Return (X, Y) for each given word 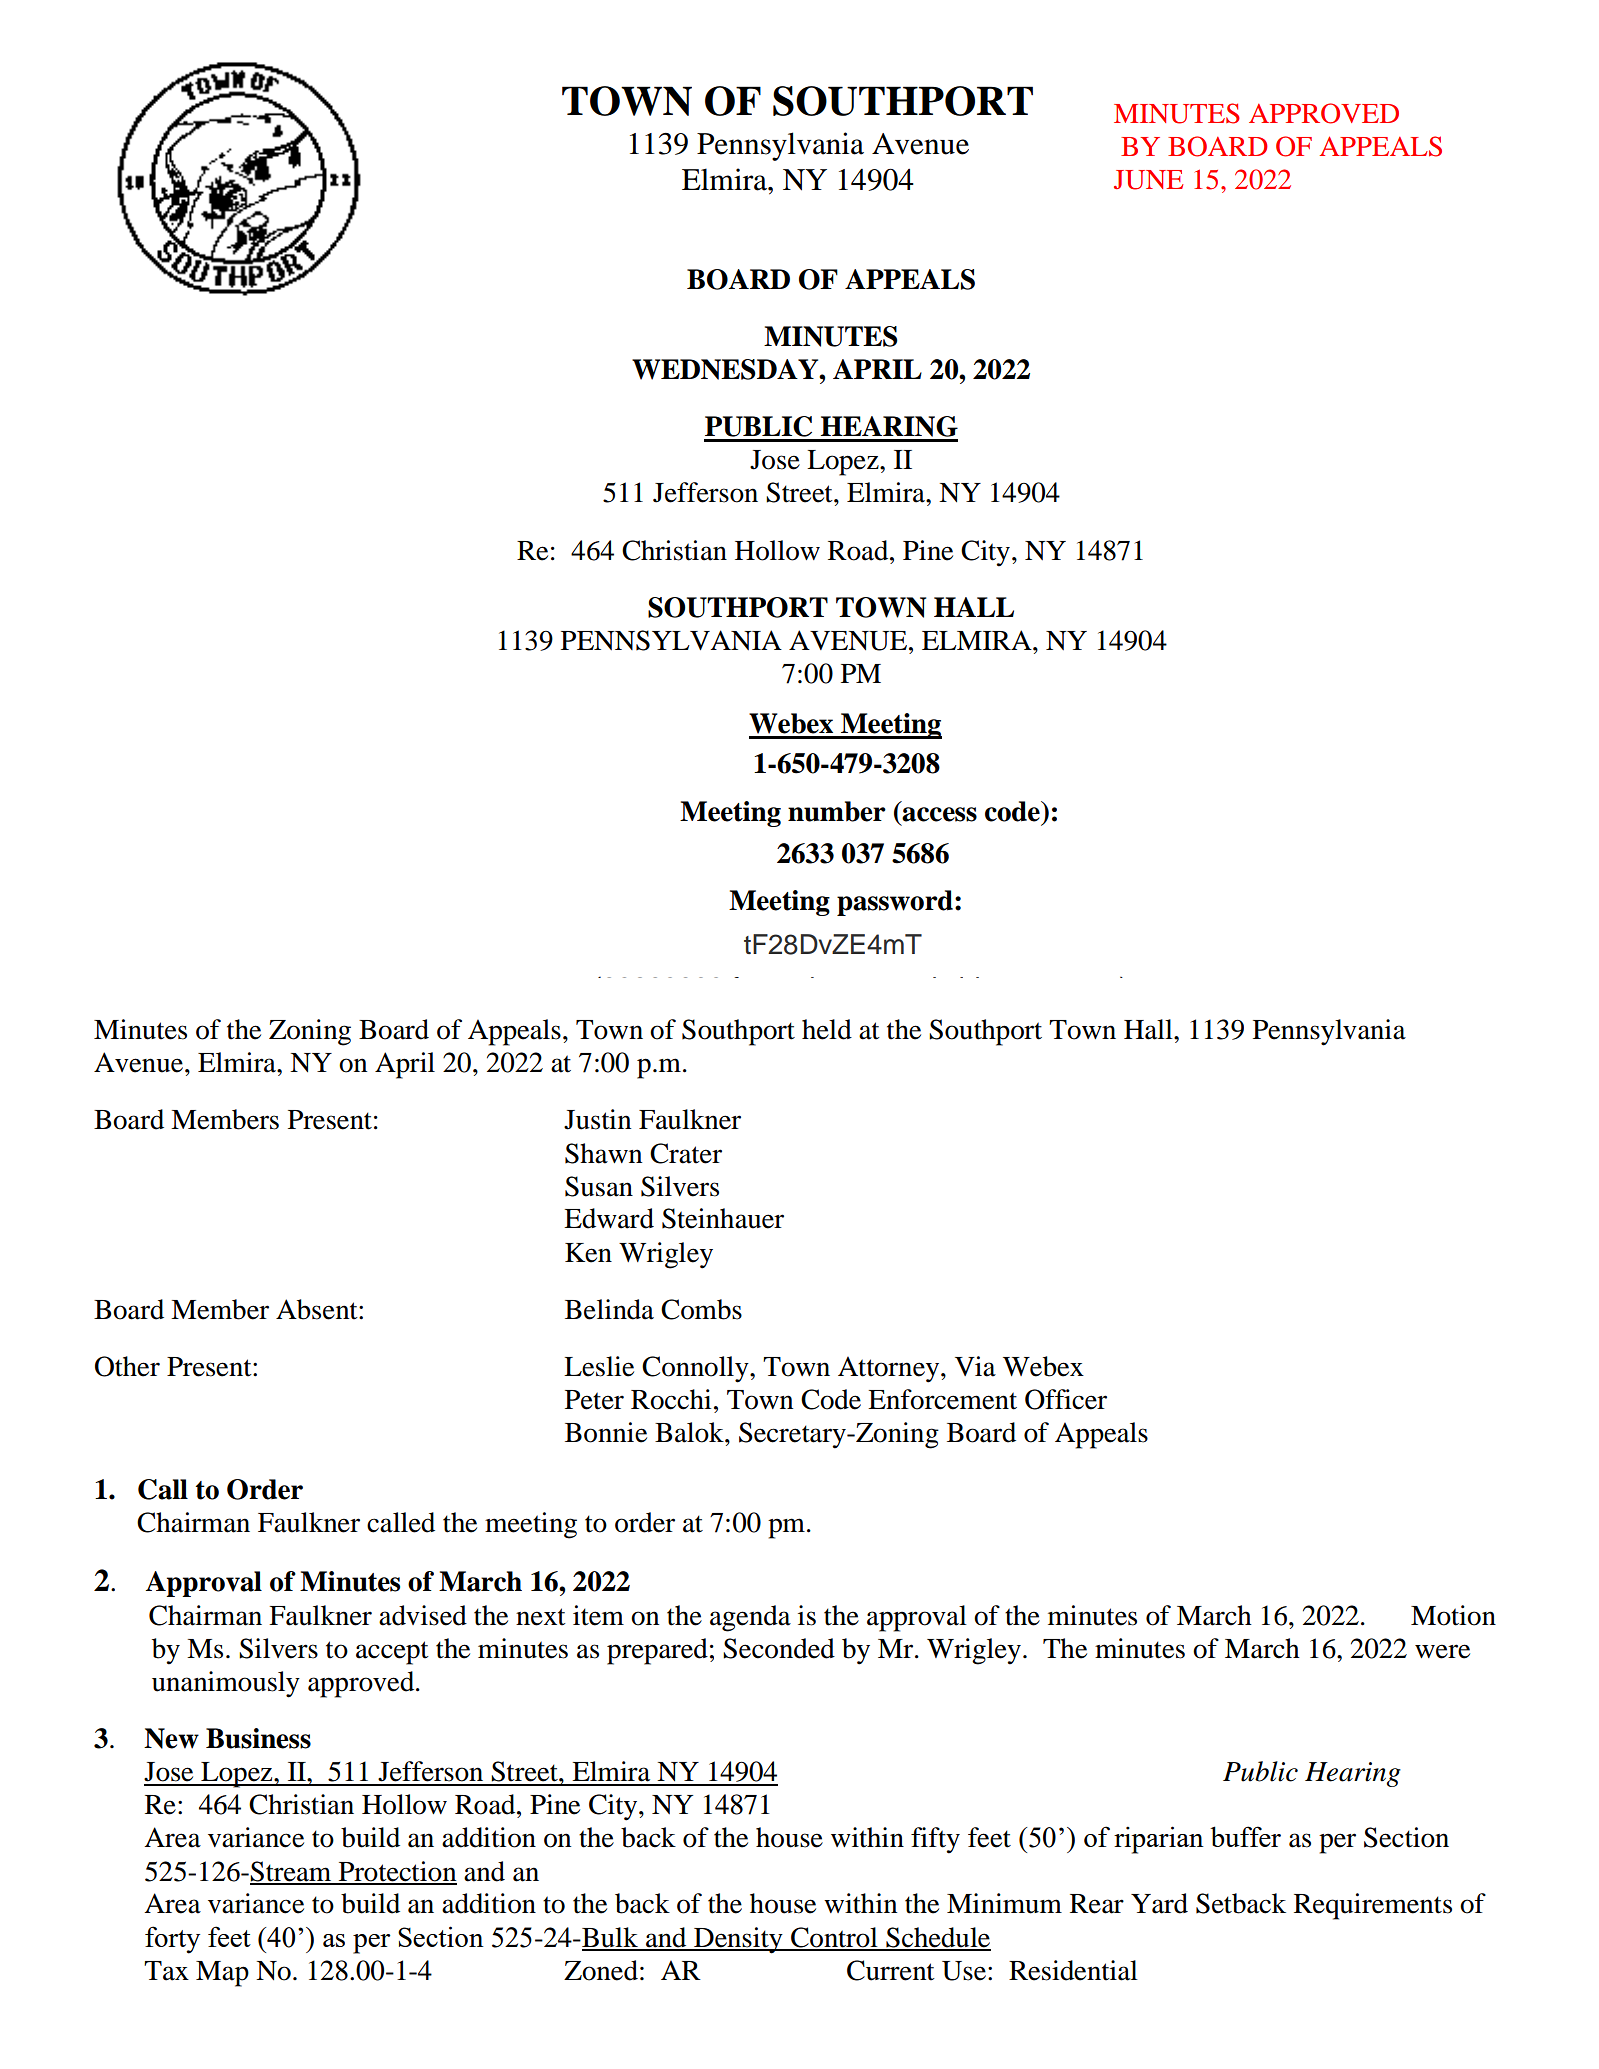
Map (222, 1974)
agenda (750, 1618)
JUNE (1148, 180)
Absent (318, 1309)
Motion (1453, 1615)
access (939, 814)
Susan (599, 1186)
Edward (609, 1218)
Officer (1066, 1399)
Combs (701, 1309)
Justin (597, 1119)
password (895, 903)
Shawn (603, 1153)
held (827, 1029)
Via (975, 1366)
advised (423, 1615)
